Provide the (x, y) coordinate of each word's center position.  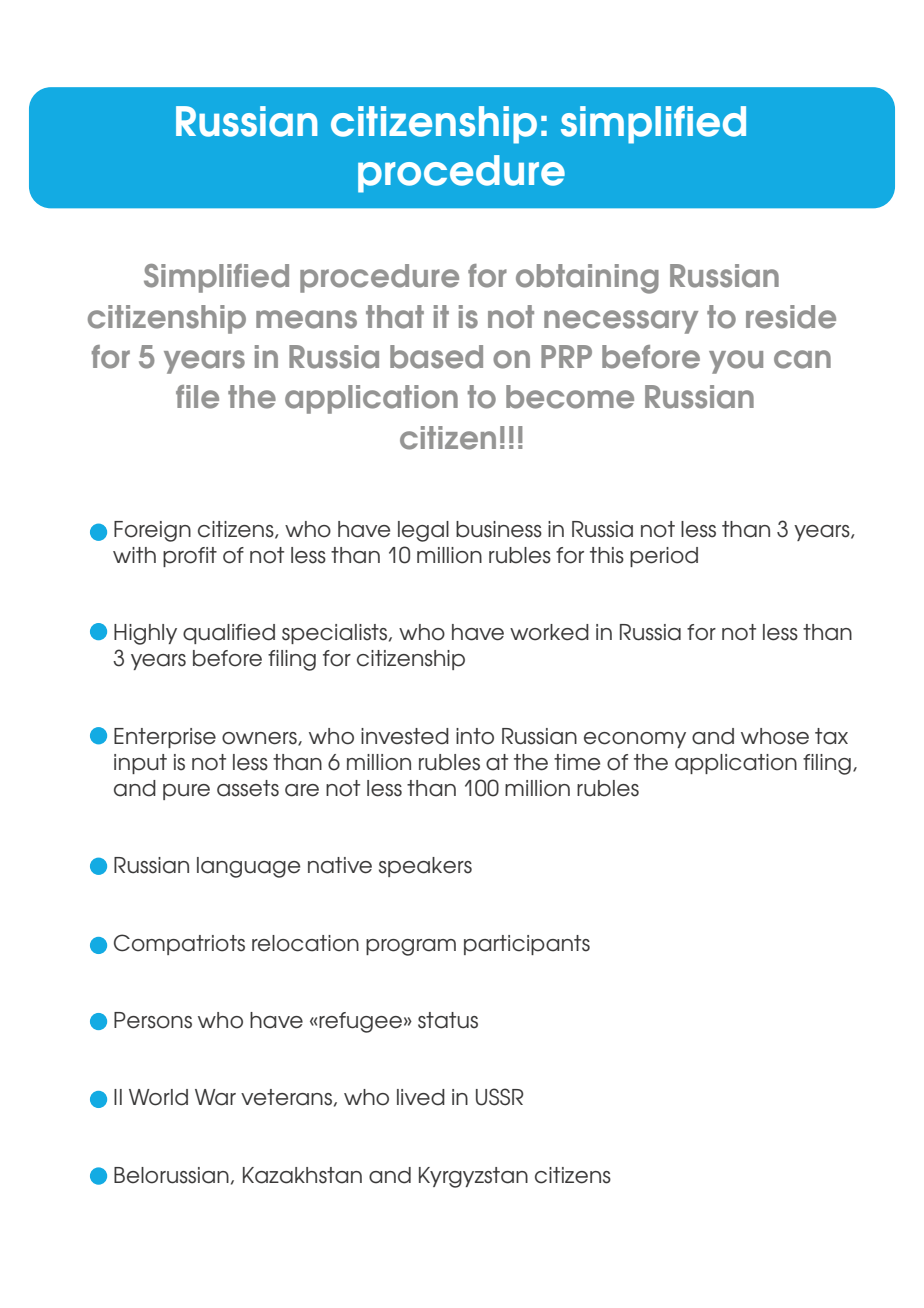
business (499, 529)
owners (260, 739)
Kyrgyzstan (473, 1177)
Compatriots (179, 944)
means (306, 319)
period (664, 557)
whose (775, 736)
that (395, 317)
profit (190, 557)
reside (791, 317)
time (577, 762)
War (215, 1097)
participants (527, 945)
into (475, 736)
